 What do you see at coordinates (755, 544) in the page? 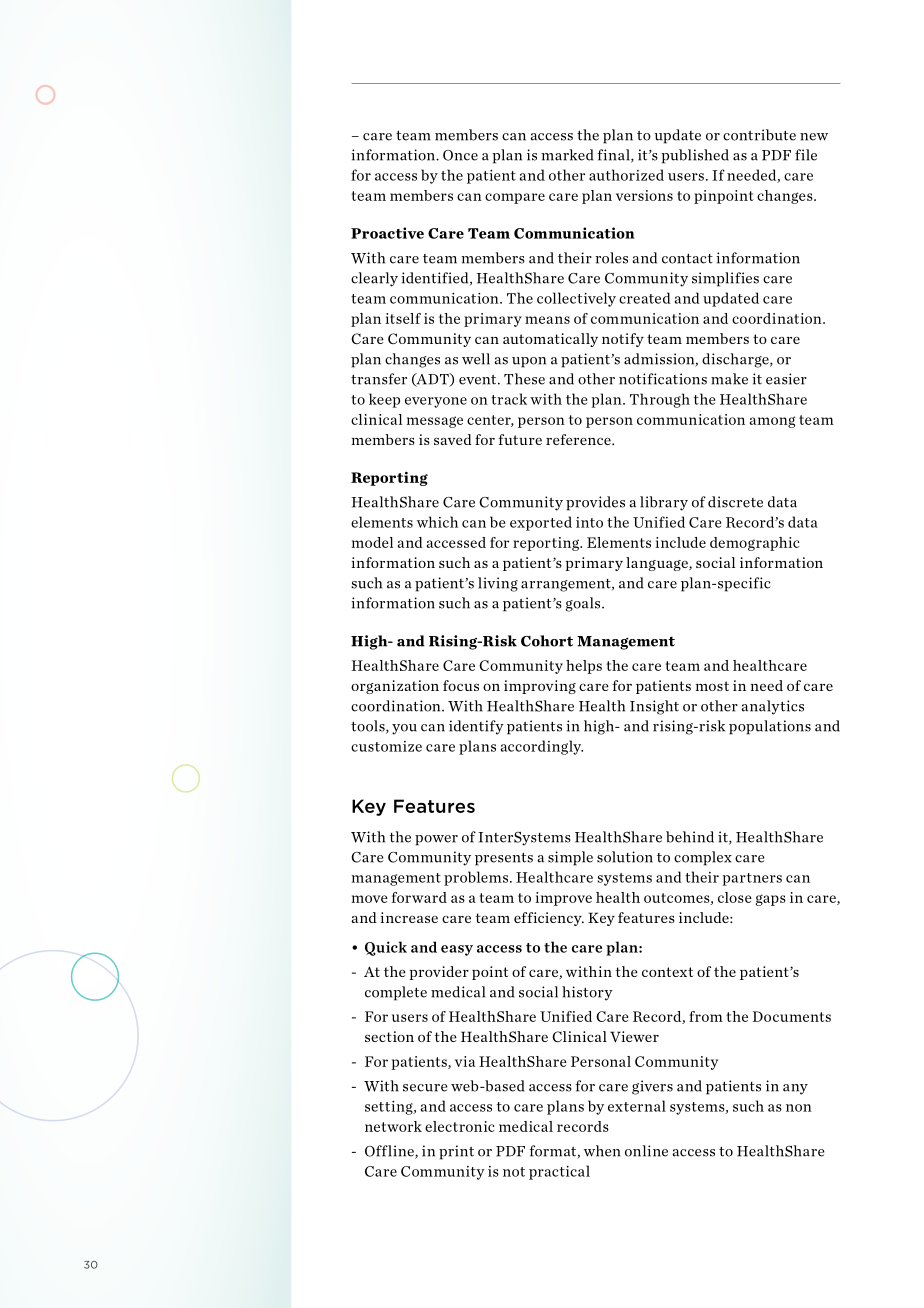
I see `demographic` at bounding box center [755, 544].
